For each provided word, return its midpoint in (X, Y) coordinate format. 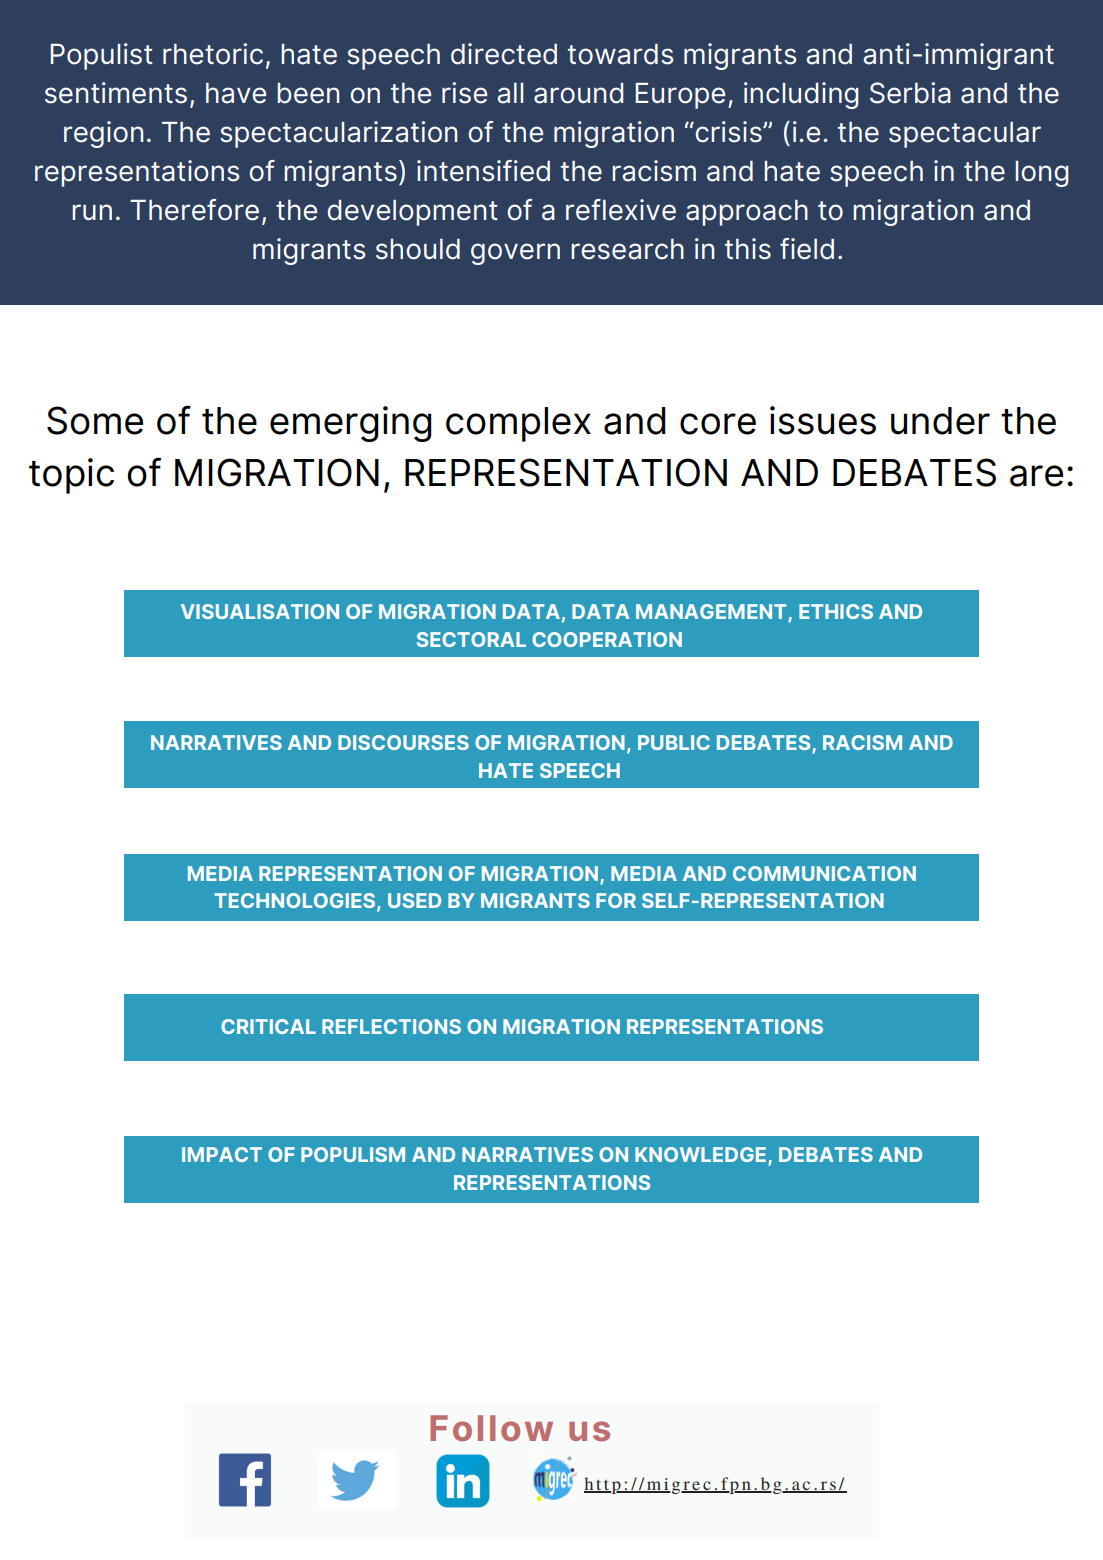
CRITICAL (268, 1026)
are (1036, 476)
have (236, 93)
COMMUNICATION (824, 873)
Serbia (910, 93)
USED (414, 900)
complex (518, 424)
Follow (491, 1428)
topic (71, 476)
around (578, 93)
